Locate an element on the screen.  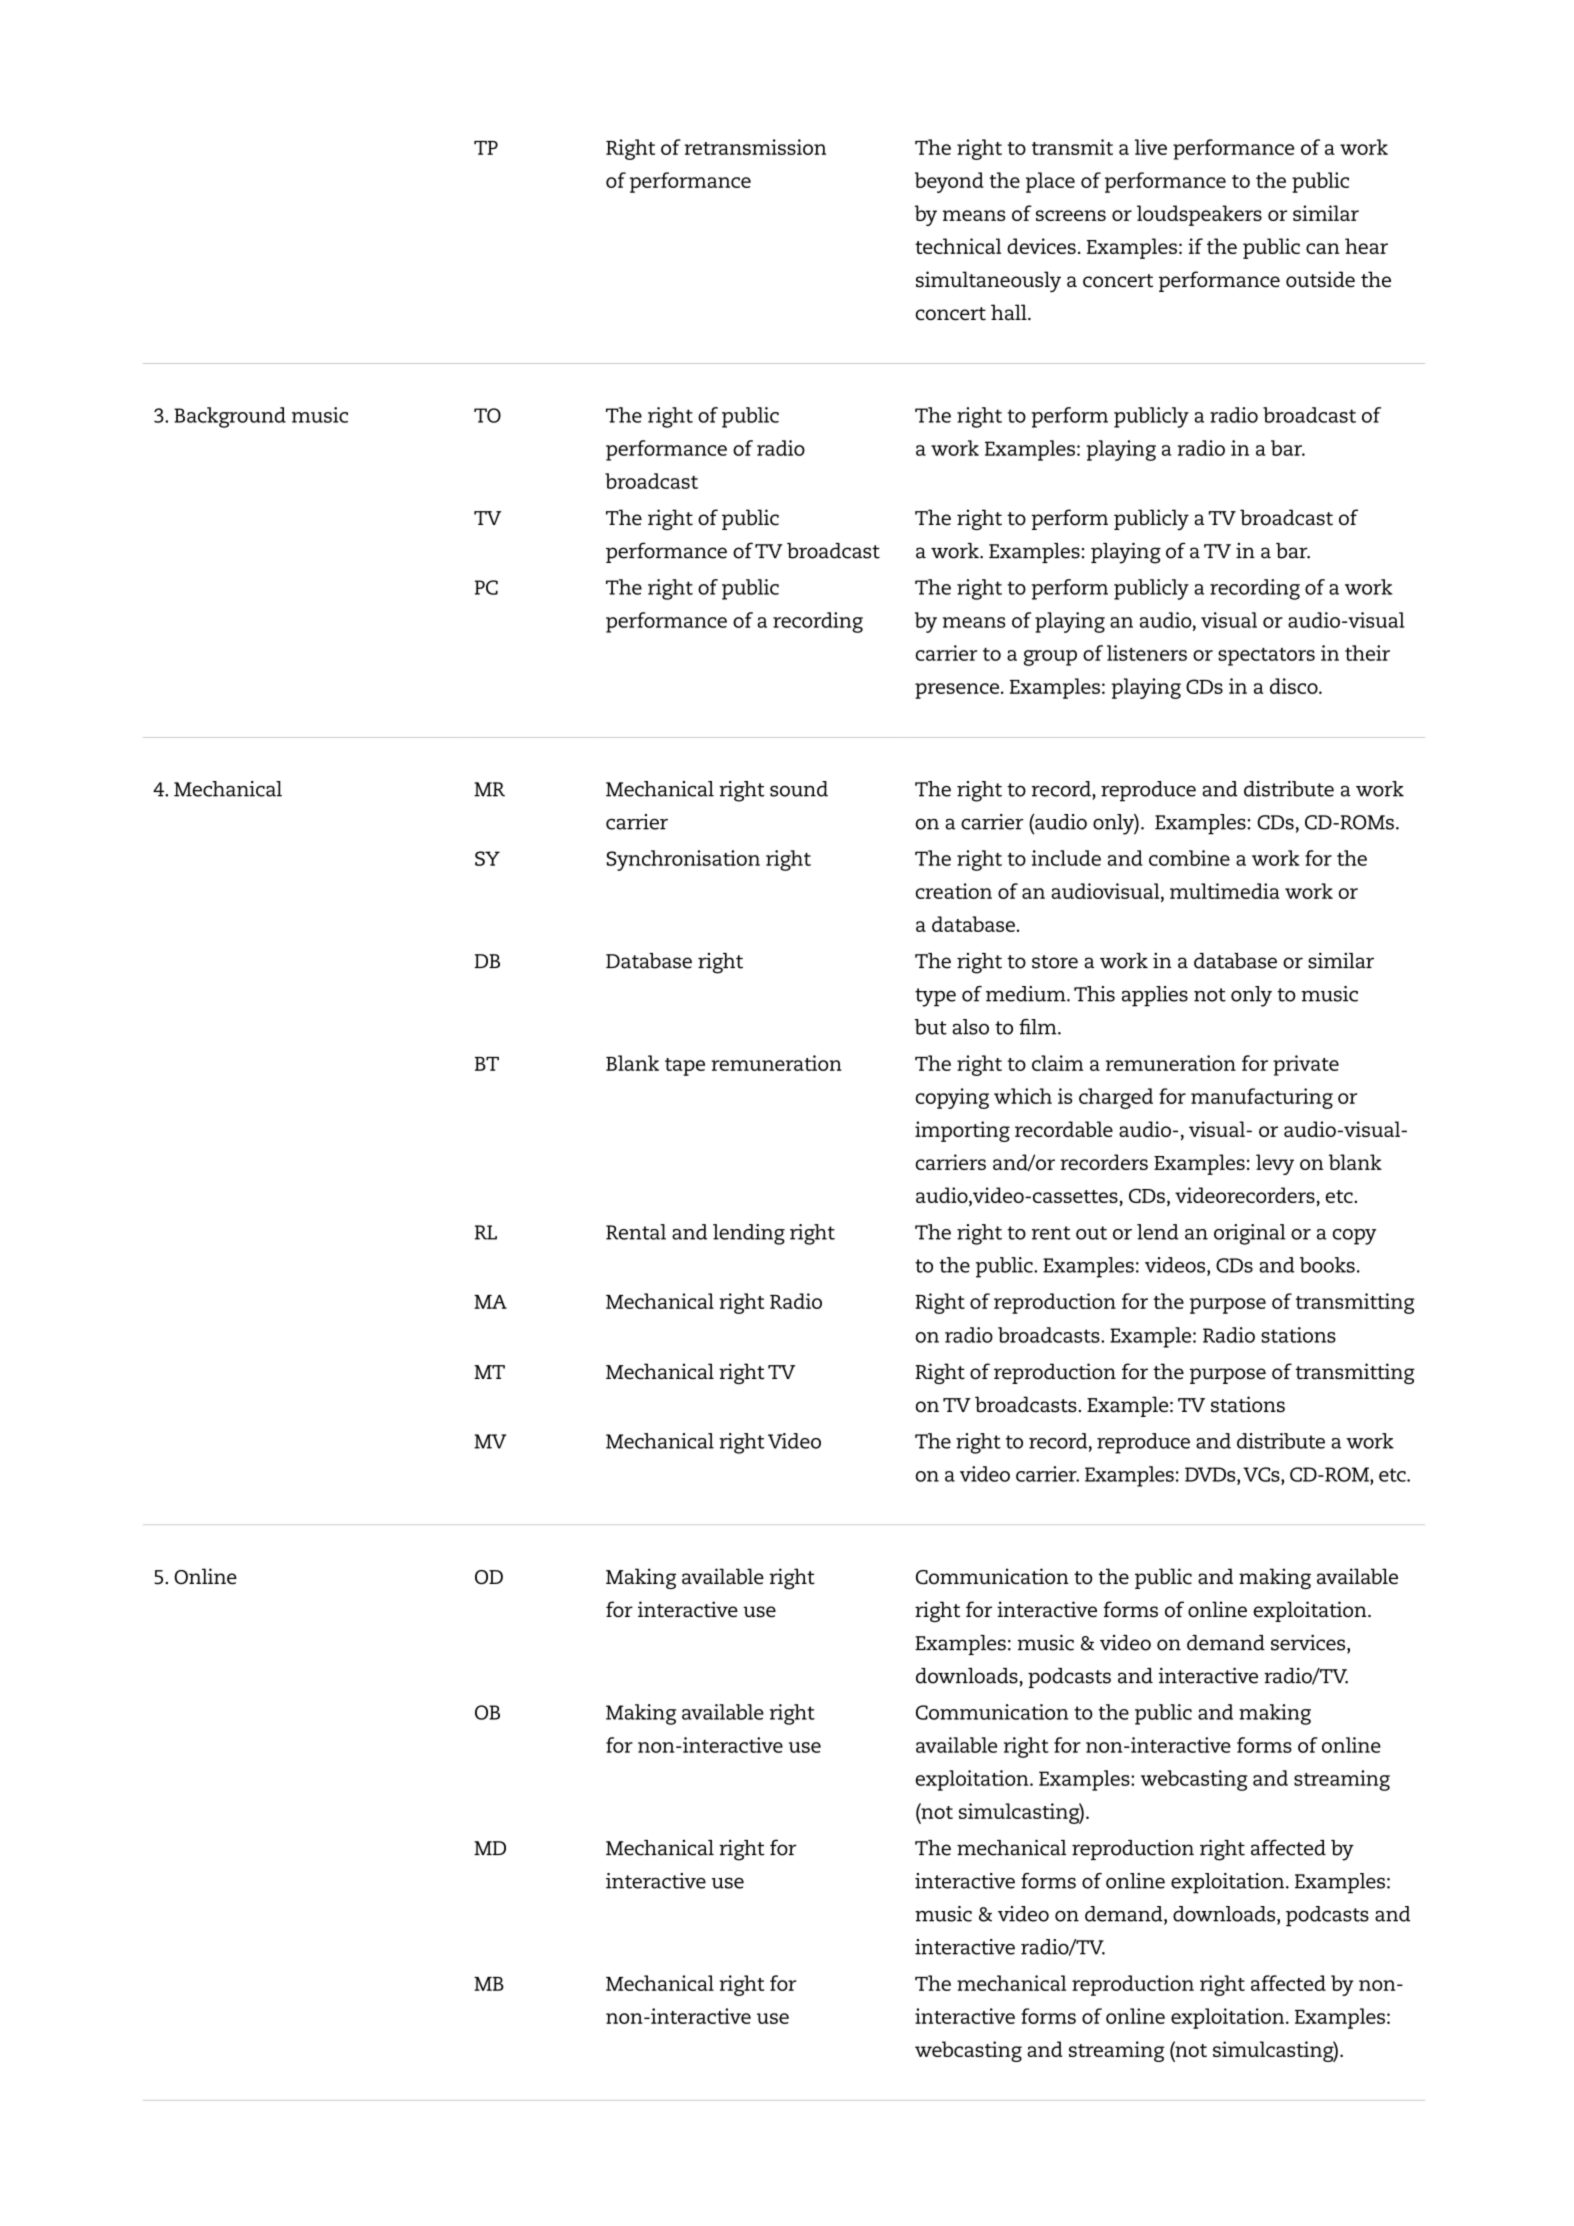
loudspeakers is located at coordinates (1199, 215).
